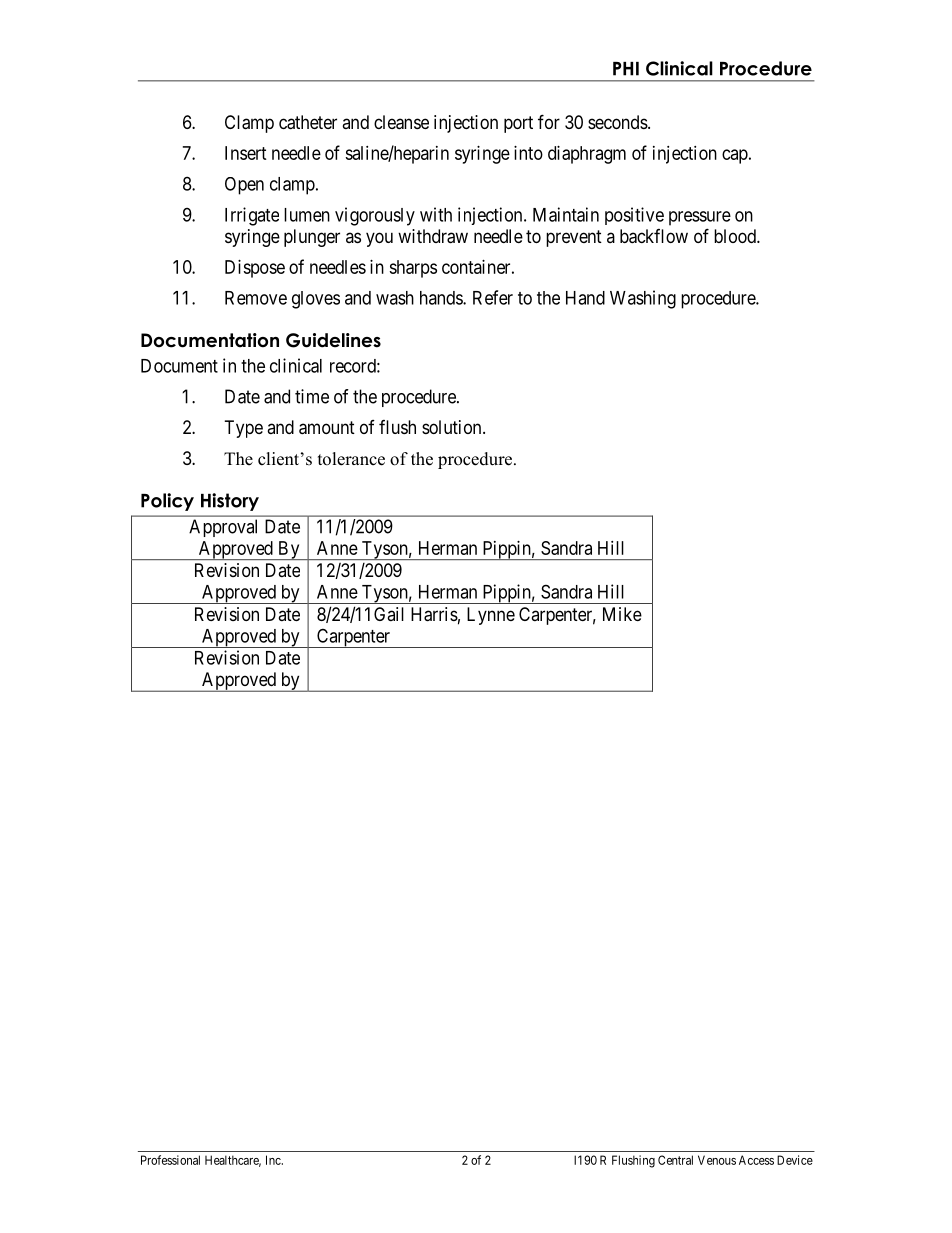 The height and width of the document is (1233, 952). I want to click on History, so click(230, 502).
